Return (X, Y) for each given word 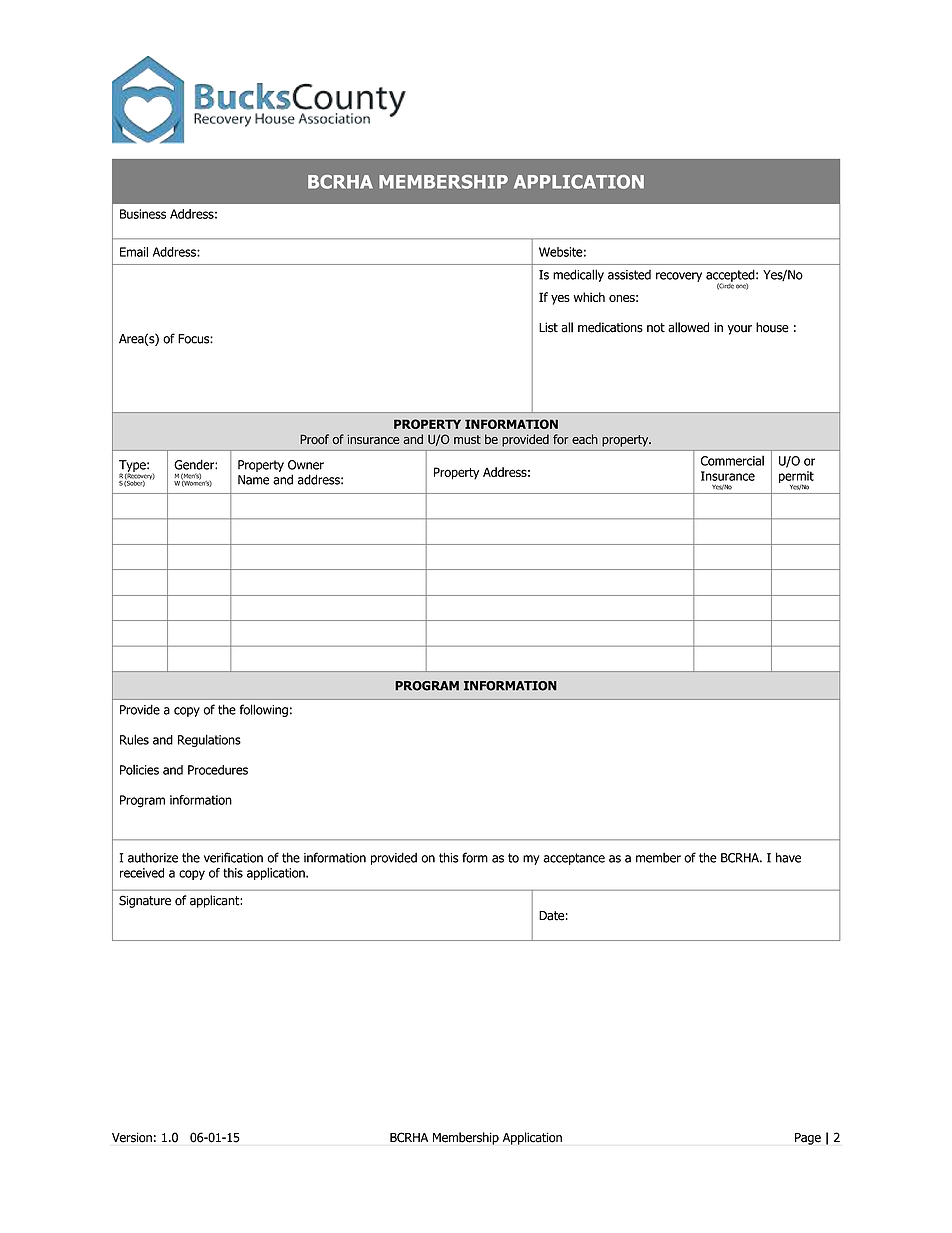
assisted (629, 275)
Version (132, 1137)
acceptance (574, 859)
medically (578, 275)
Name (253, 480)
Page (808, 1139)
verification (233, 857)
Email (134, 252)
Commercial (732, 460)
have (788, 857)
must (467, 439)
